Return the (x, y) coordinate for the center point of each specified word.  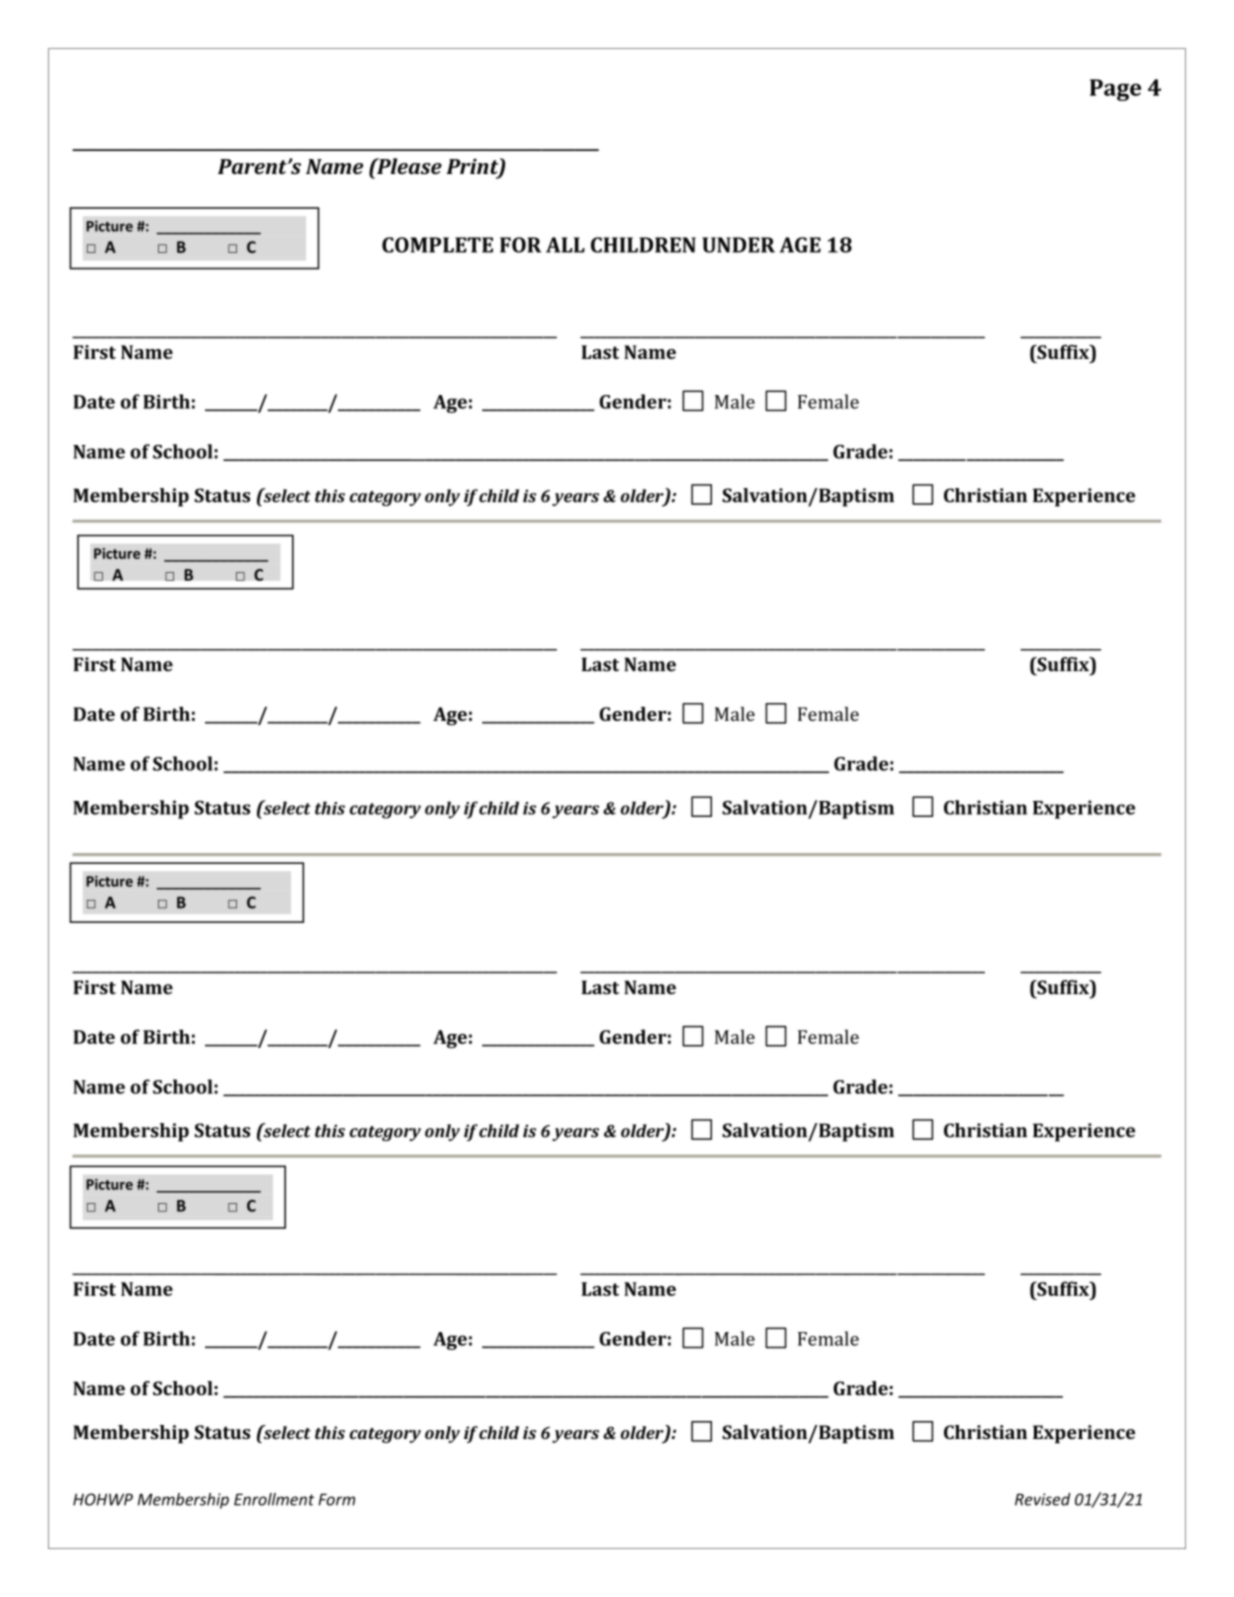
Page (1115, 90)
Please (408, 166)
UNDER (738, 245)
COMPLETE (437, 245)
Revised (1043, 1499)
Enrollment (274, 1499)
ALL (565, 245)
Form (336, 1499)
